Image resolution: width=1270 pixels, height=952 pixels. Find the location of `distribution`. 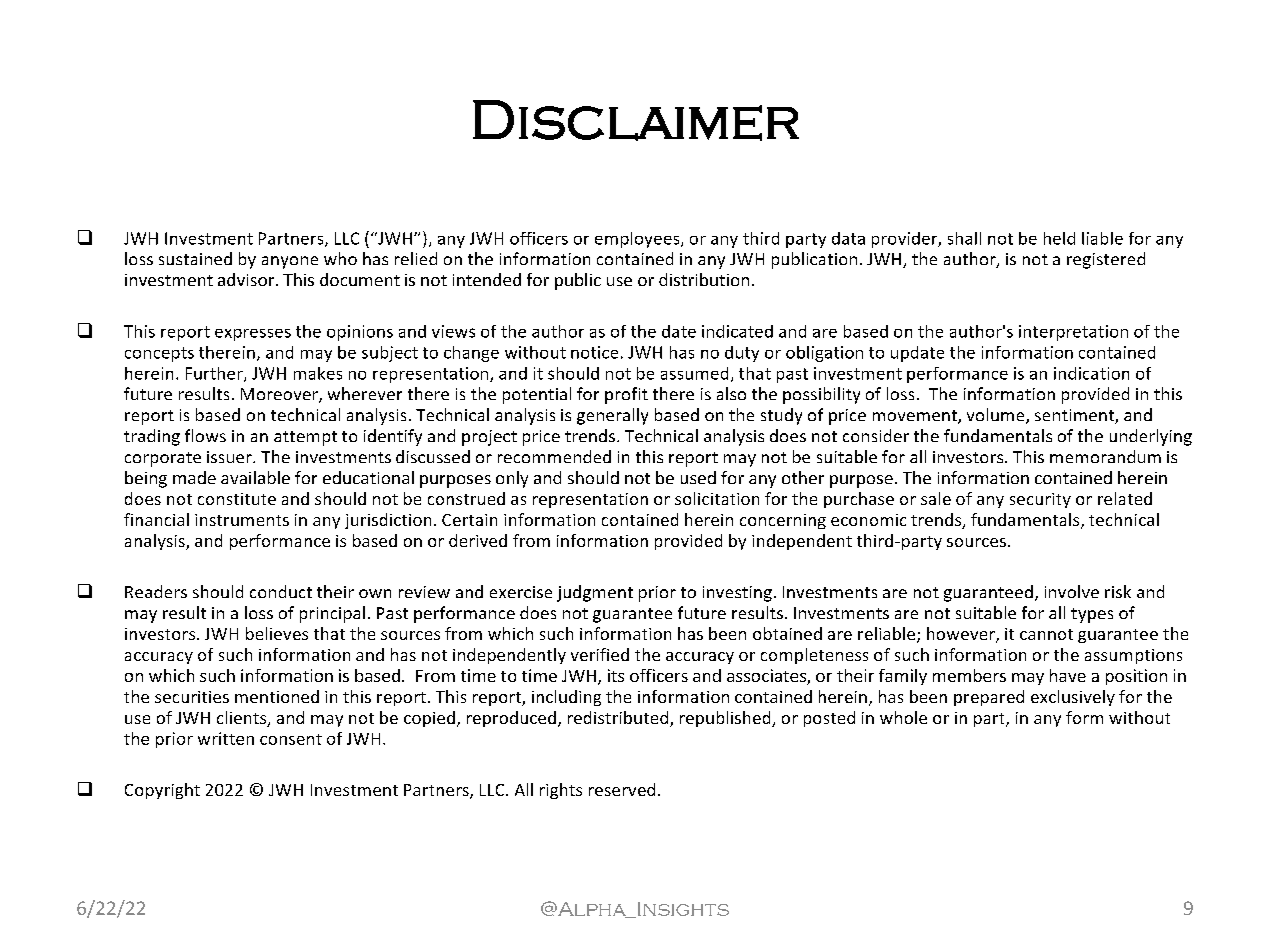

distribution is located at coordinates (704, 279).
